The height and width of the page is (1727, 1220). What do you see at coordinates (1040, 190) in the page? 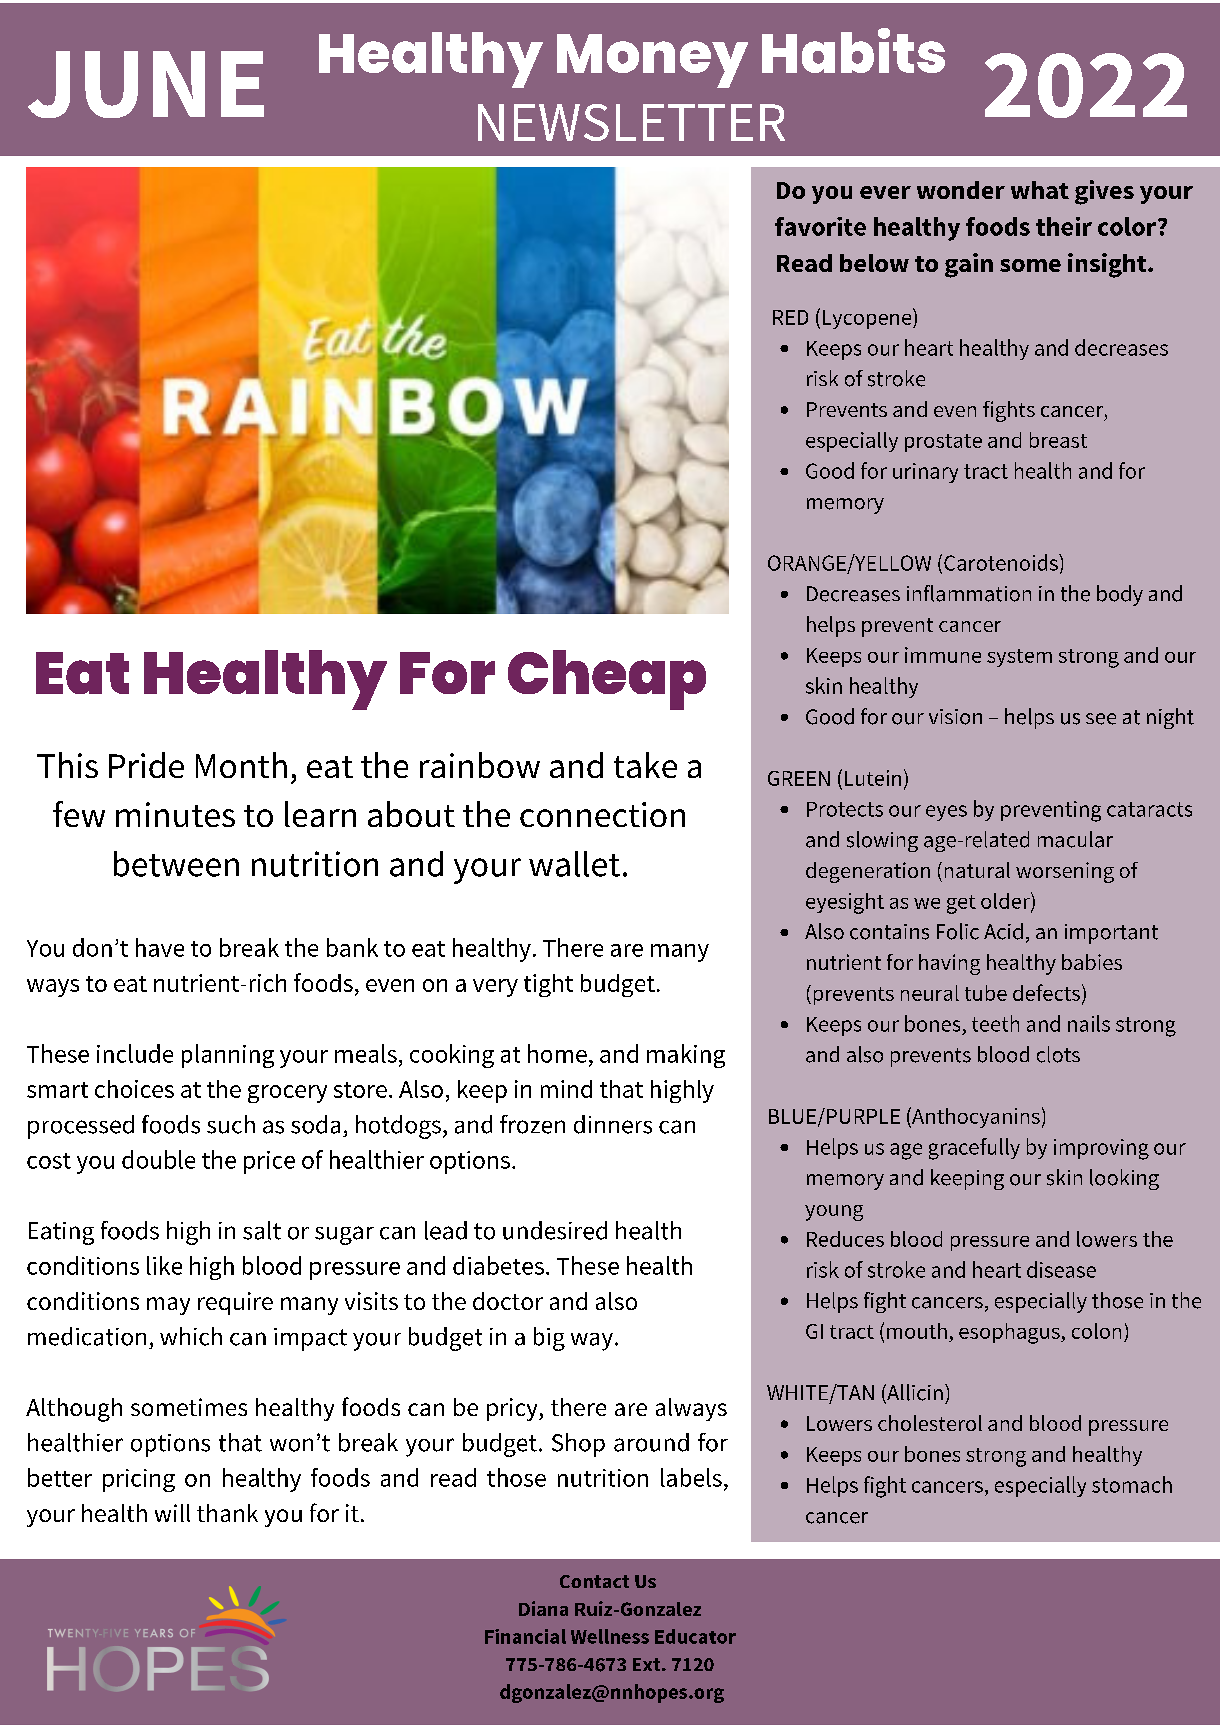
I see `what` at bounding box center [1040, 190].
